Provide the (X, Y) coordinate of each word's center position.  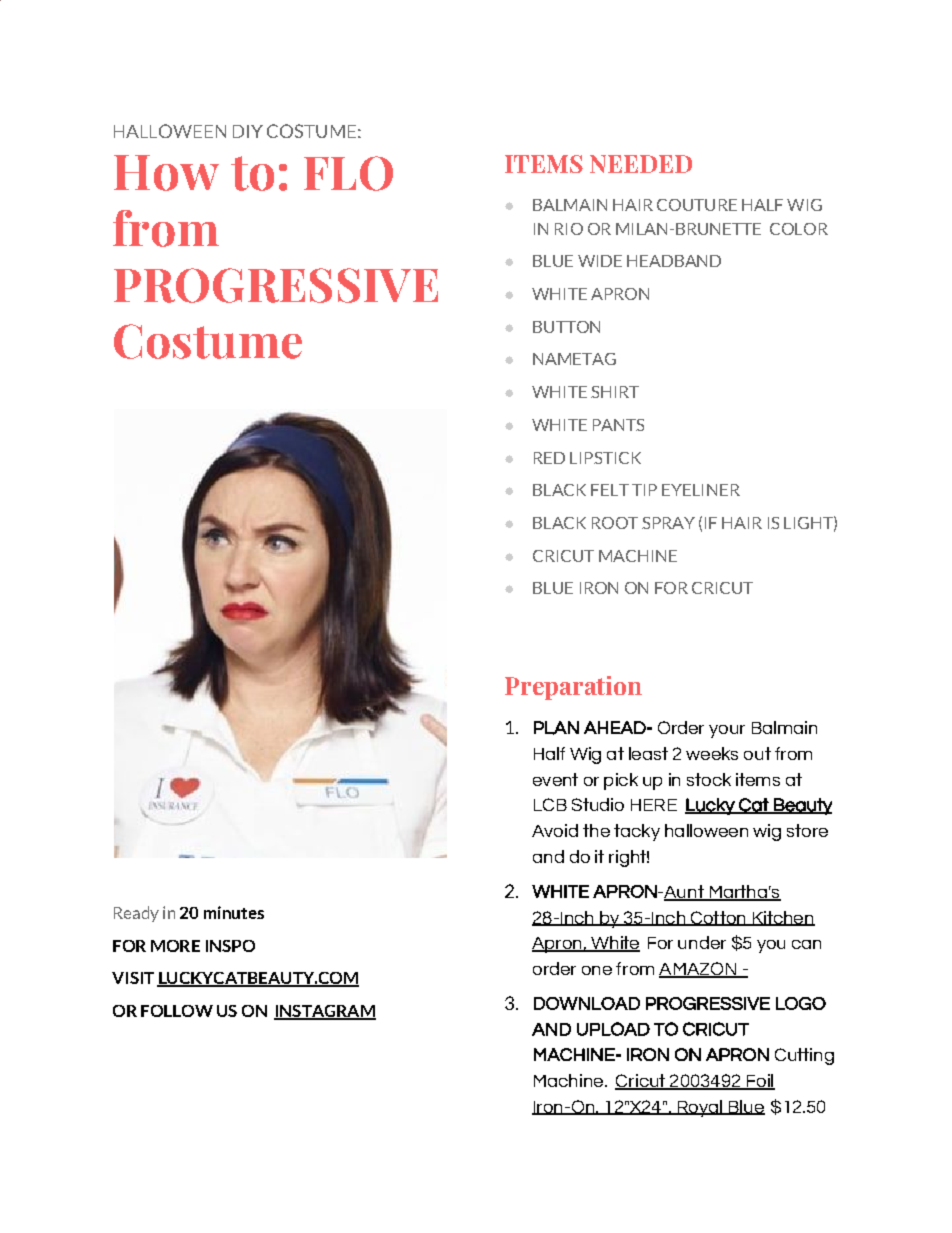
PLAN (556, 728)
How (166, 173)
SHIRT (615, 392)
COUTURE (697, 205)
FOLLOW (177, 1011)
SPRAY (668, 523)
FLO (348, 173)
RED (549, 458)
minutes (234, 912)
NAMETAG (574, 359)
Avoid (555, 830)
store (807, 830)
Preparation (573, 688)
